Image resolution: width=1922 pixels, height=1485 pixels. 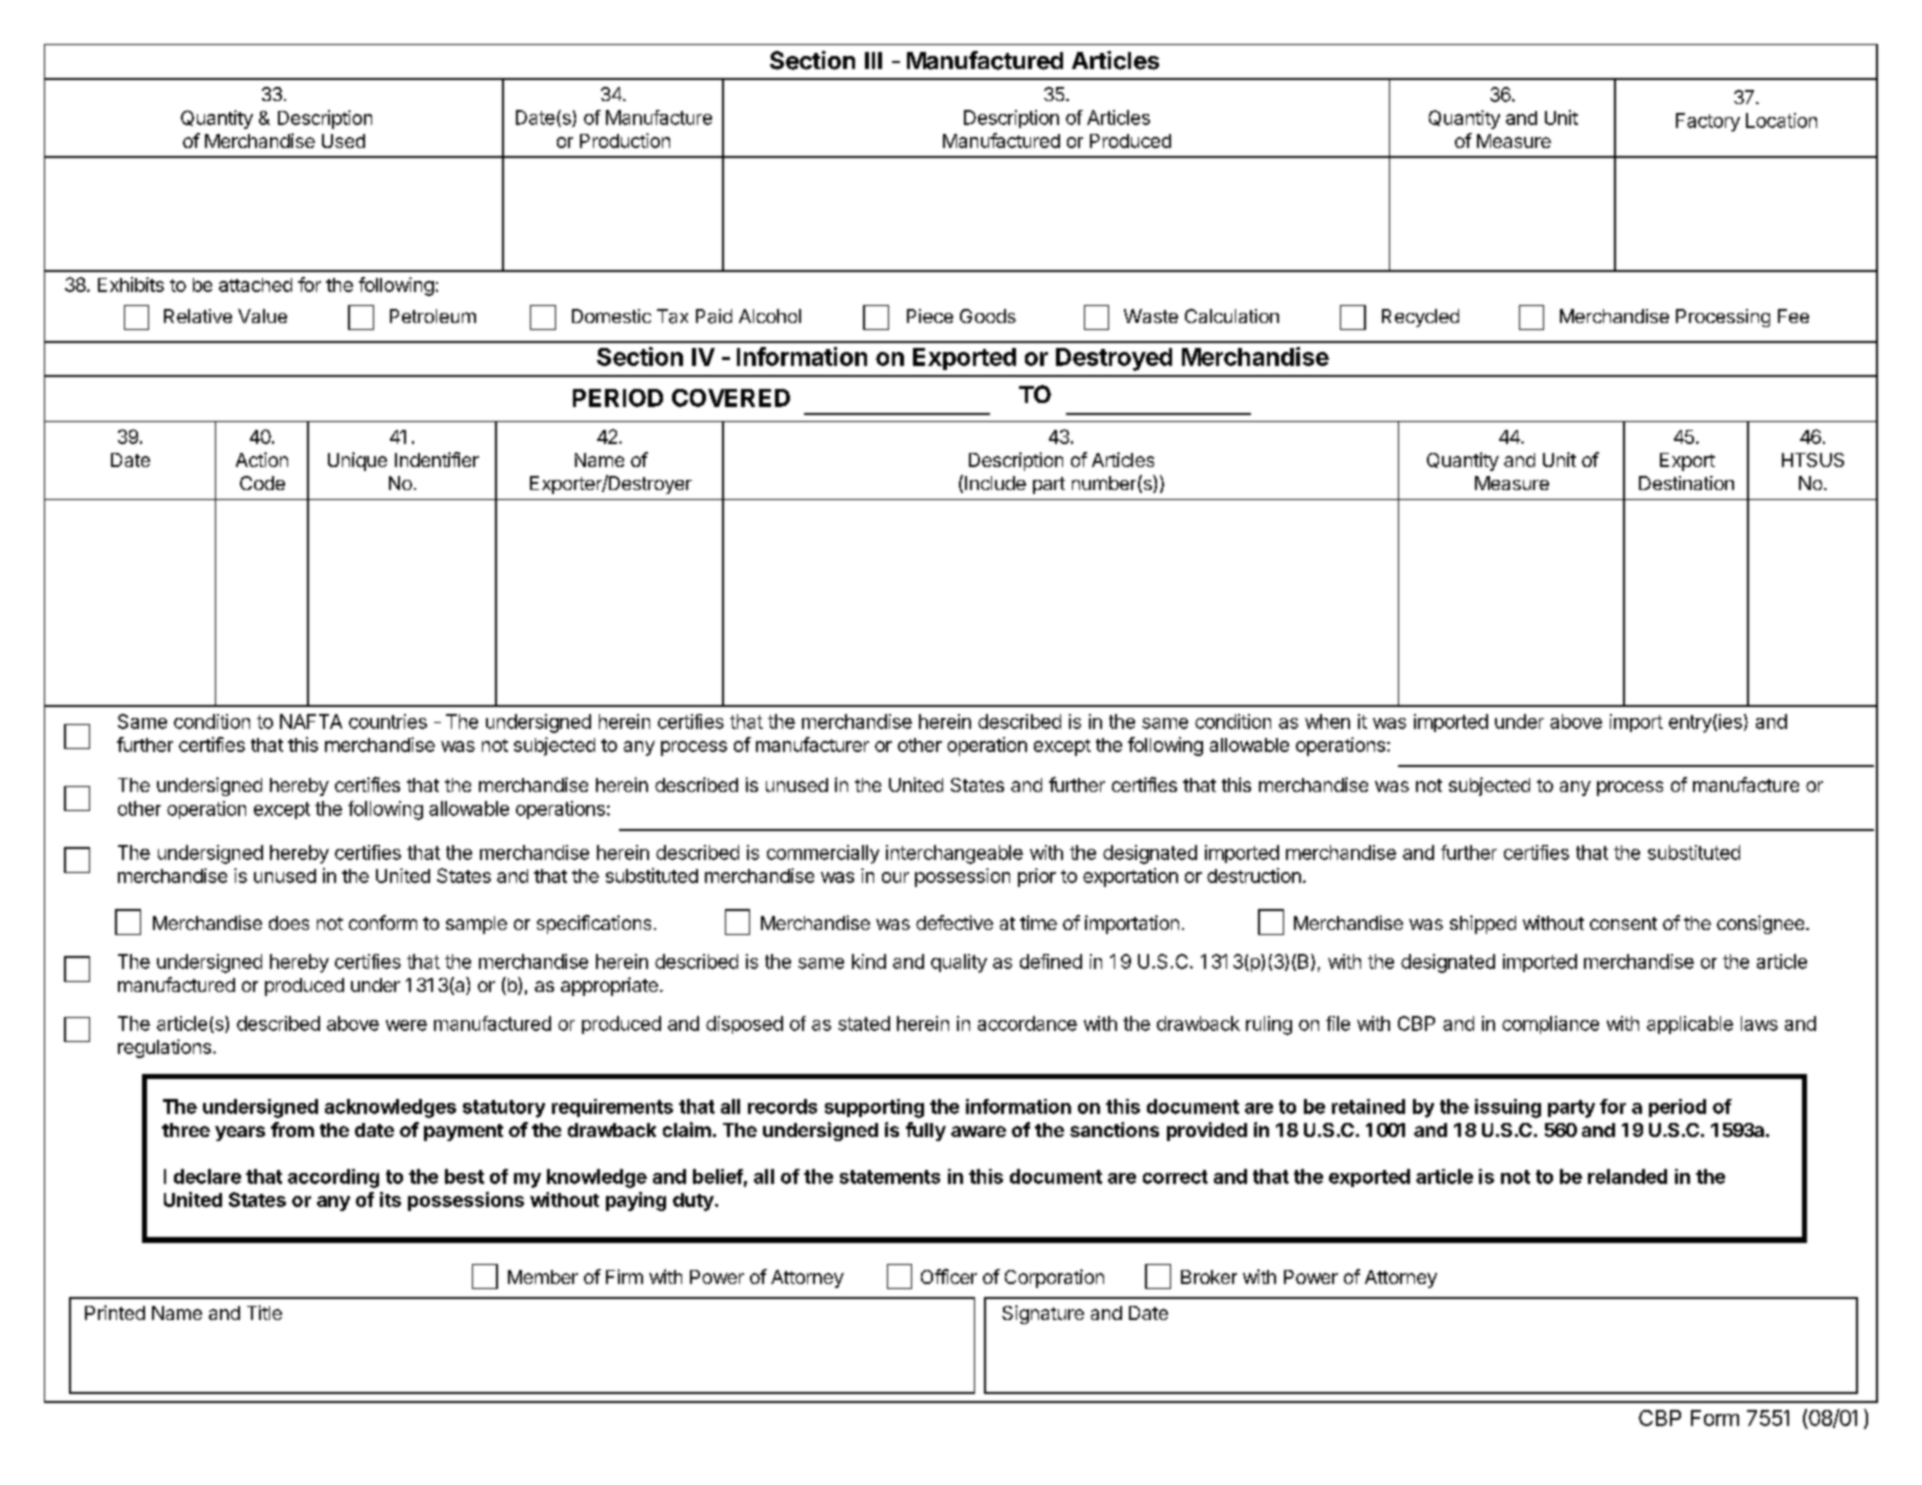 I want to click on Title, so click(x=264, y=1312).
